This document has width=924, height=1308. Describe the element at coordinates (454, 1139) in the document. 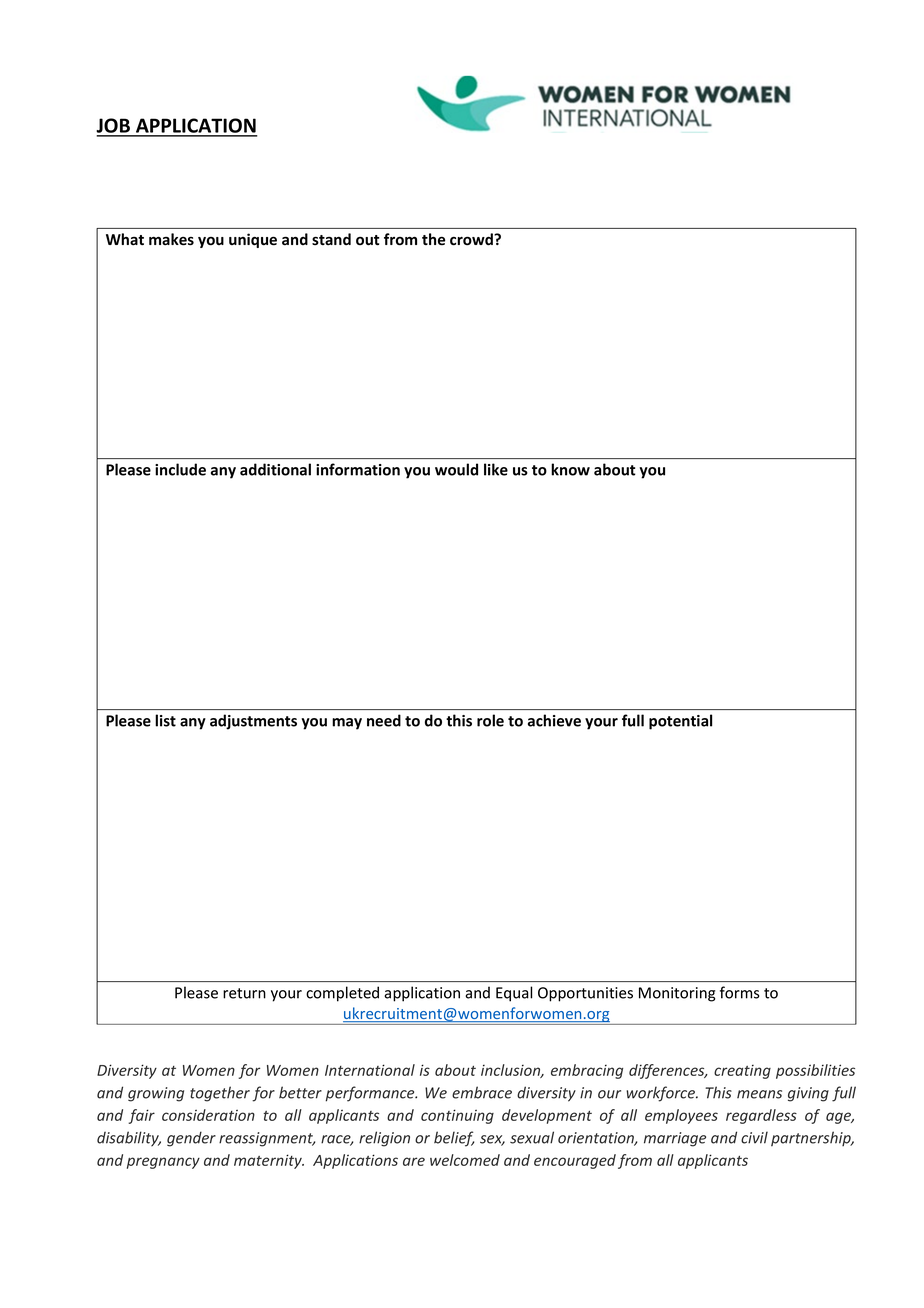

I see `belief` at that location.
